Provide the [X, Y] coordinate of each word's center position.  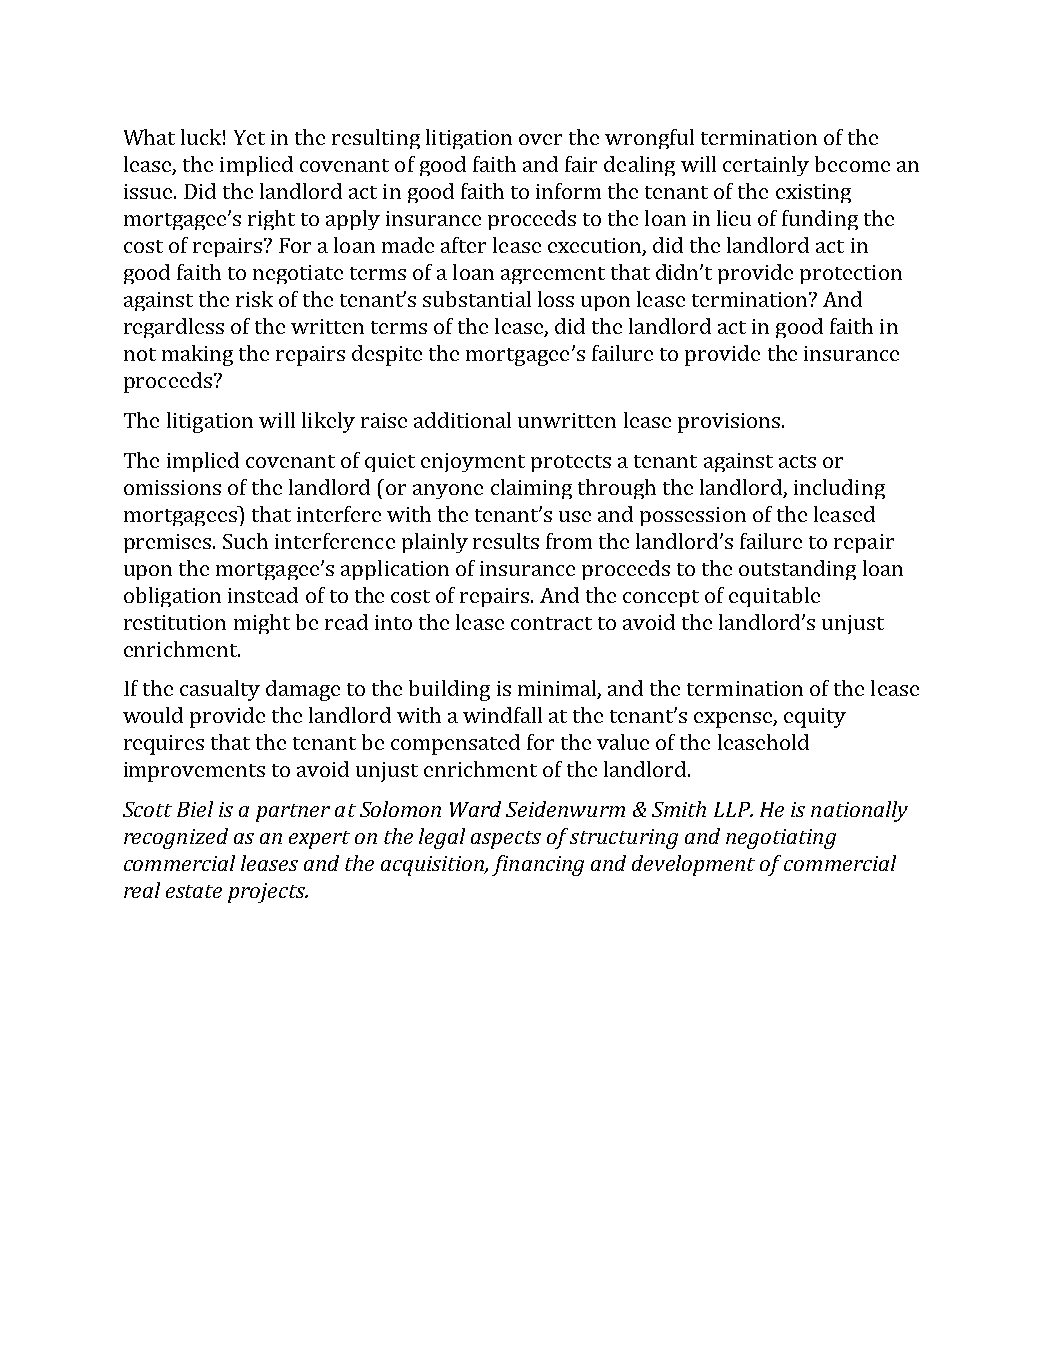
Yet [249, 137]
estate [194, 891]
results [506, 541]
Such [245, 541]
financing [538, 865]
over [540, 139]
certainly [766, 166]
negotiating [781, 839]
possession [693, 516]
